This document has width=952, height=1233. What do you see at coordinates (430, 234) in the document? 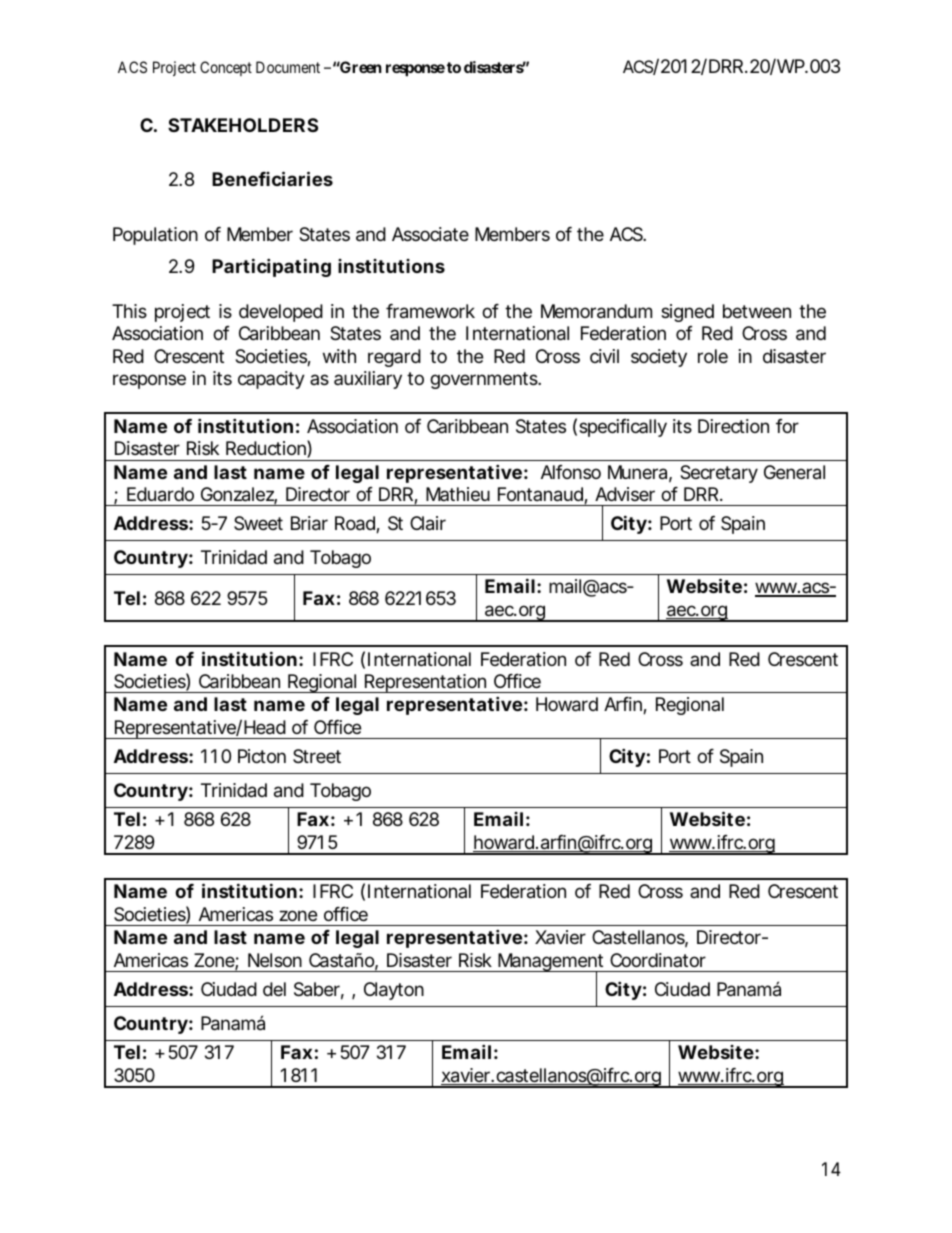
I see `Associate` at bounding box center [430, 234].
